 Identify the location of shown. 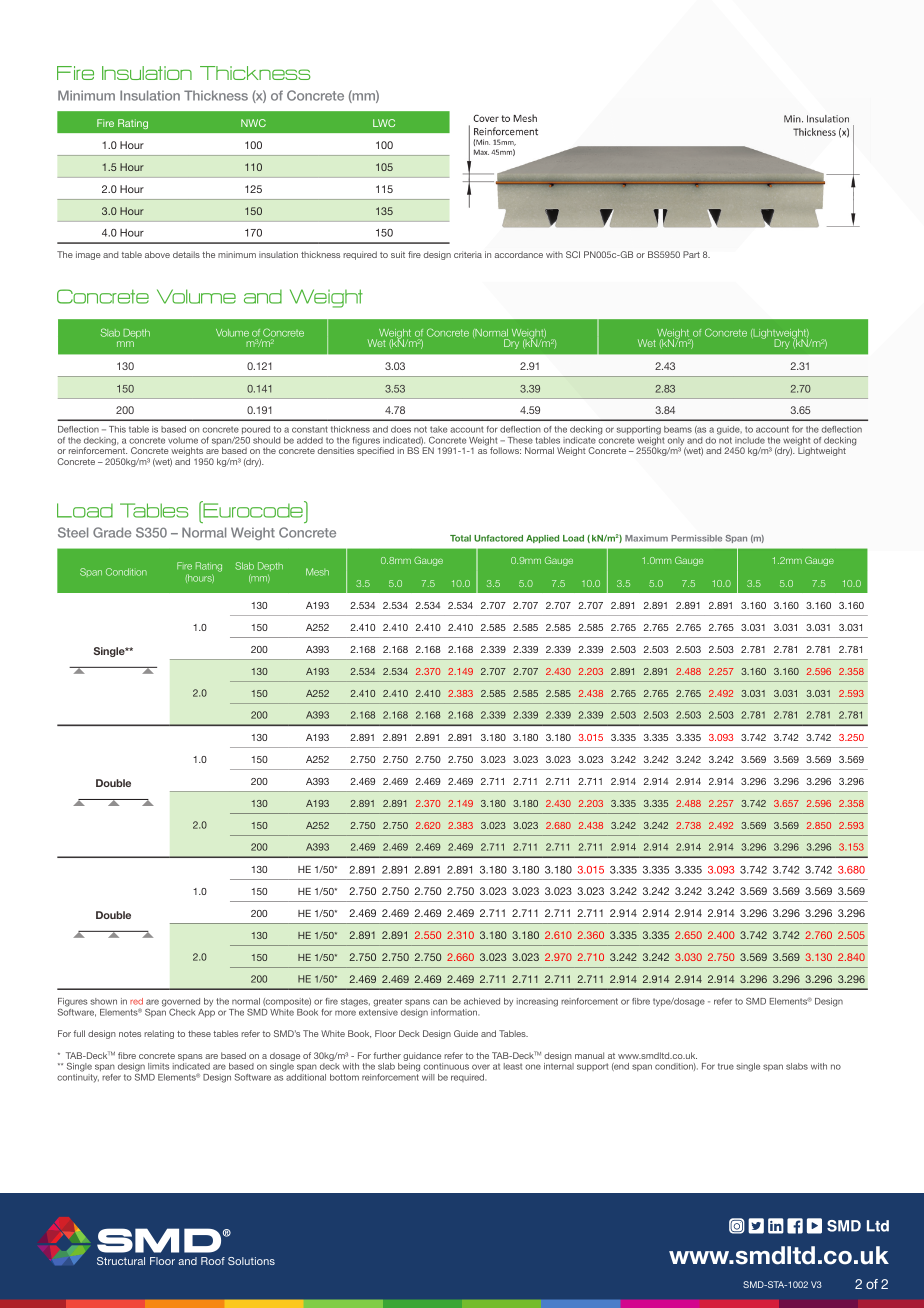
(103, 1001).
